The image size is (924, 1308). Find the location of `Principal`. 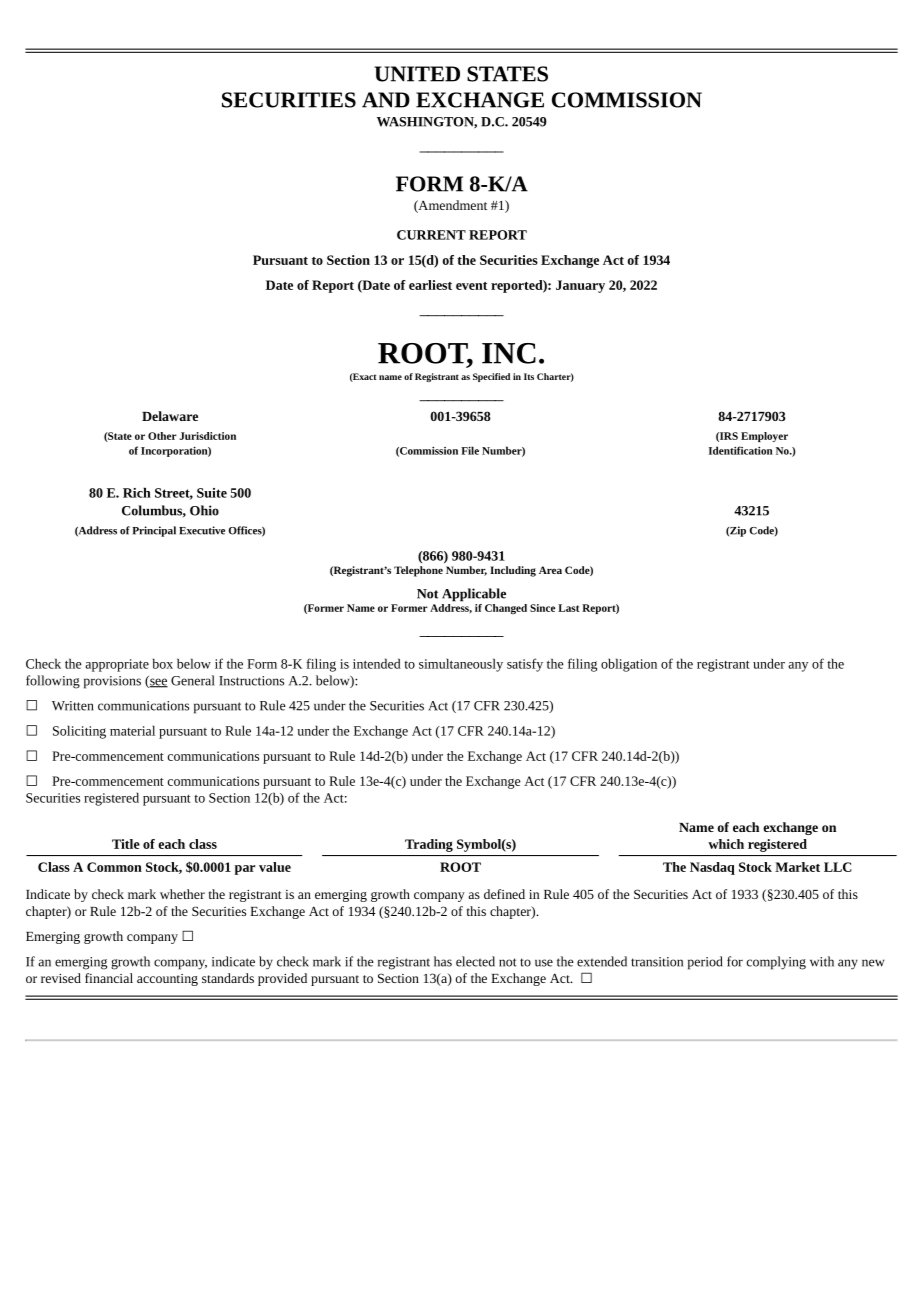

Principal is located at coordinates (154, 531).
